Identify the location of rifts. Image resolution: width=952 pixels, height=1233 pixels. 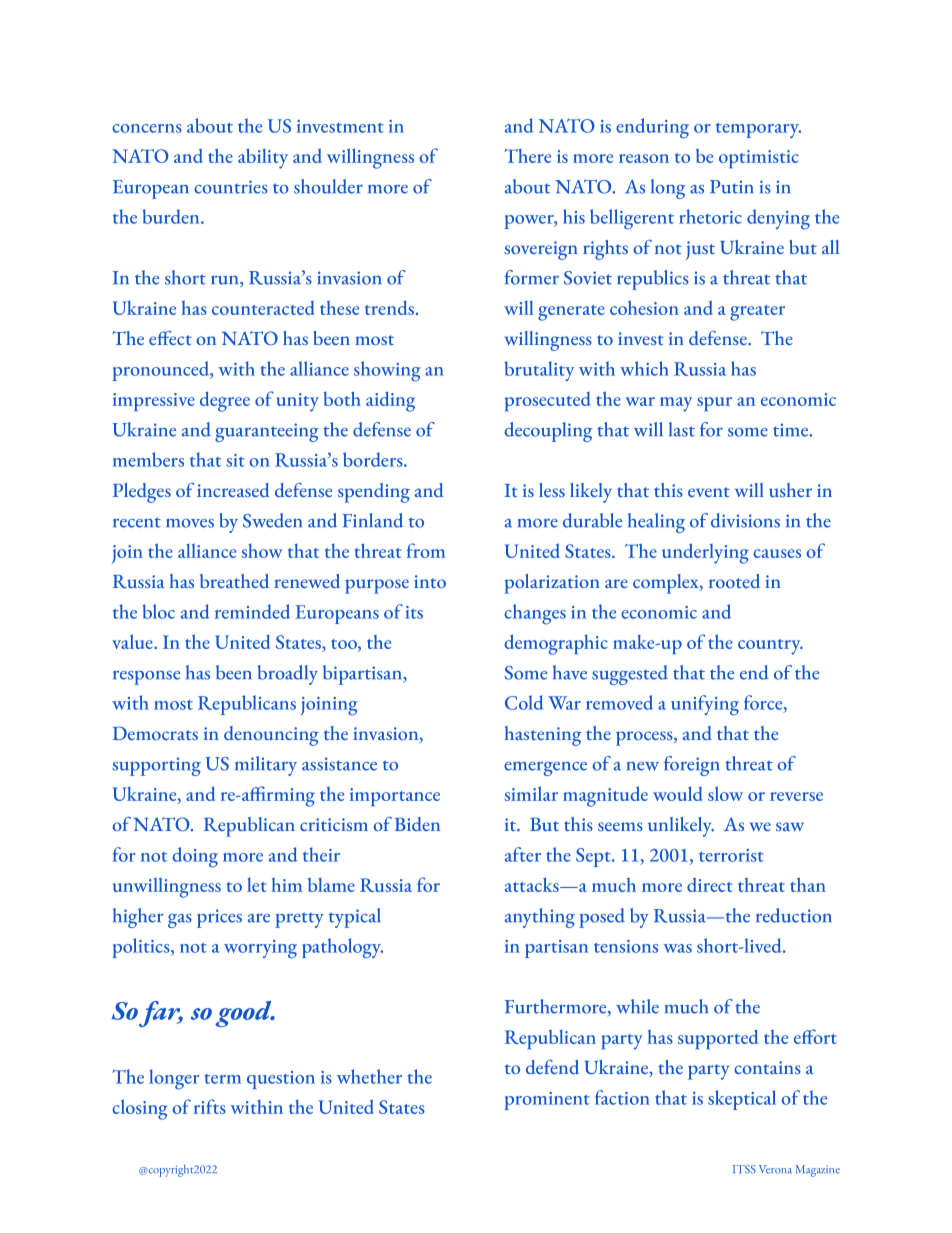
(210, 1106).
